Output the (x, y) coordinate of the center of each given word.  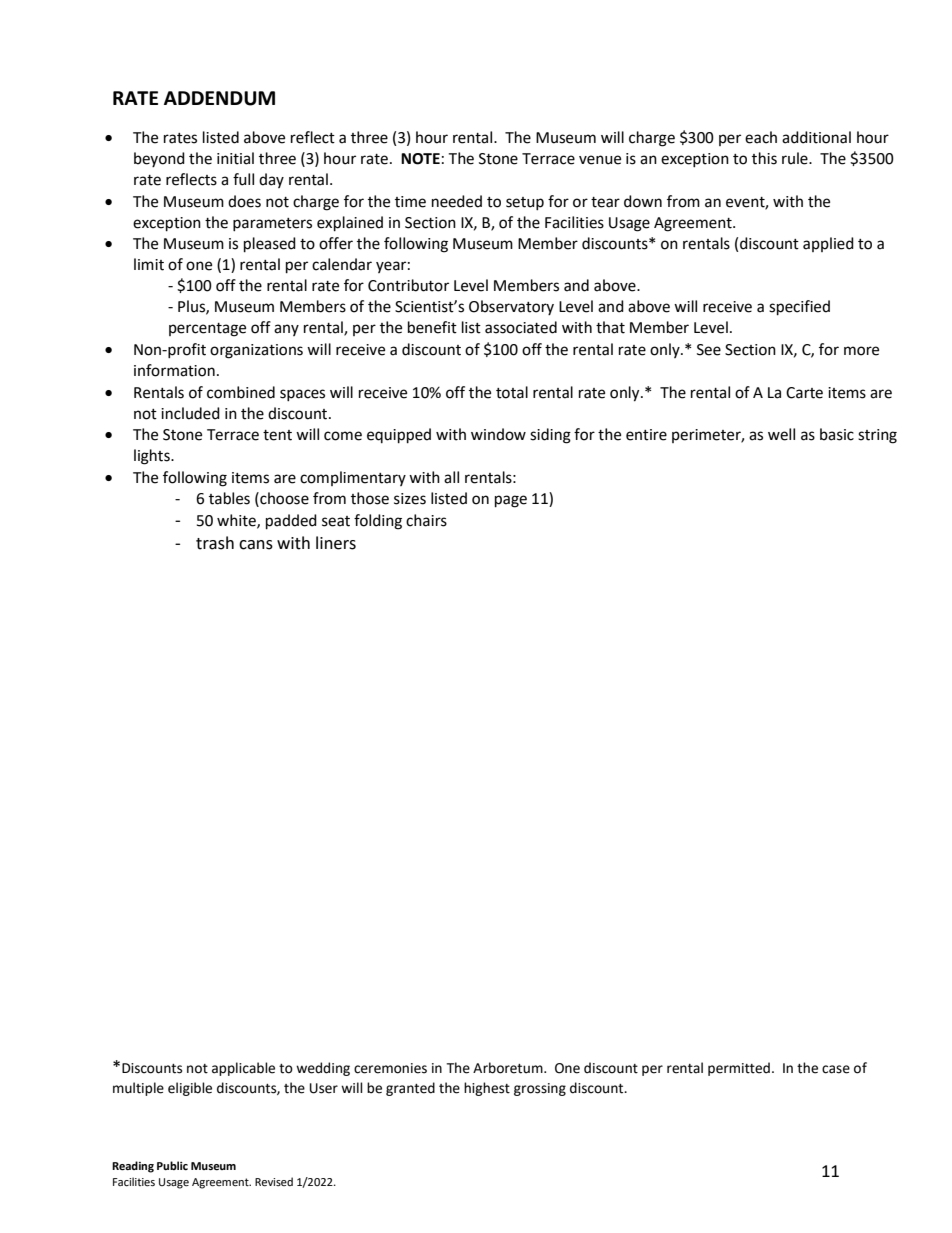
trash (215, 543)
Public (172, 1165)
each (761, 137)
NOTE (420, 159)
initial (235, 158)
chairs (426, 520)
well (781, 434)
